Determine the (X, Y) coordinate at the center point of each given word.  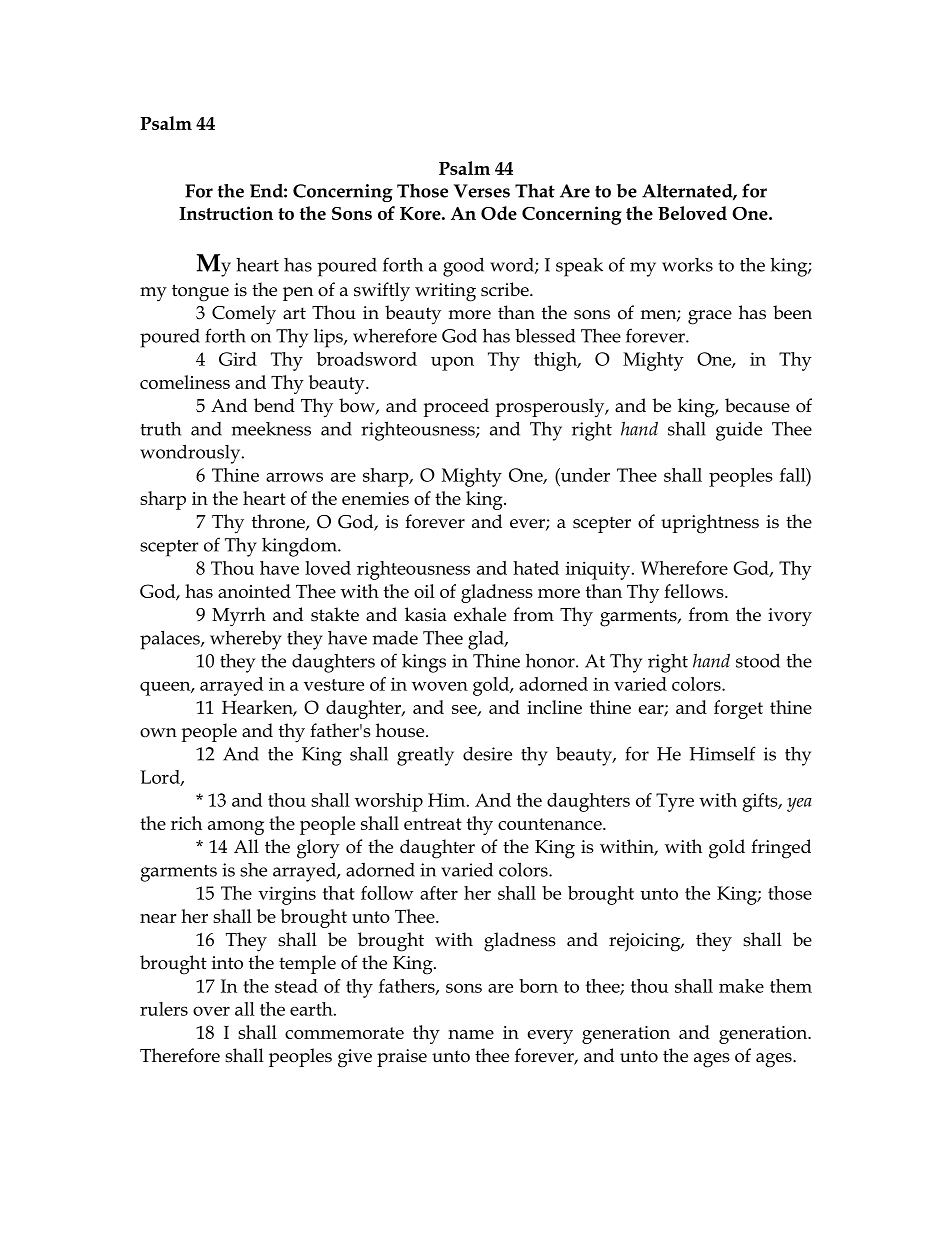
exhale (480, 614)
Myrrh (239, 617)
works (687, 265)
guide (739, 431)
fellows (695, 591)
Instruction (226, 213)
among (236, 828)
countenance (551, 824)
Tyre (675, 802)
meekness (271, 429)
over (211, 1011)
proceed (456, 407)
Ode (499, 213)
